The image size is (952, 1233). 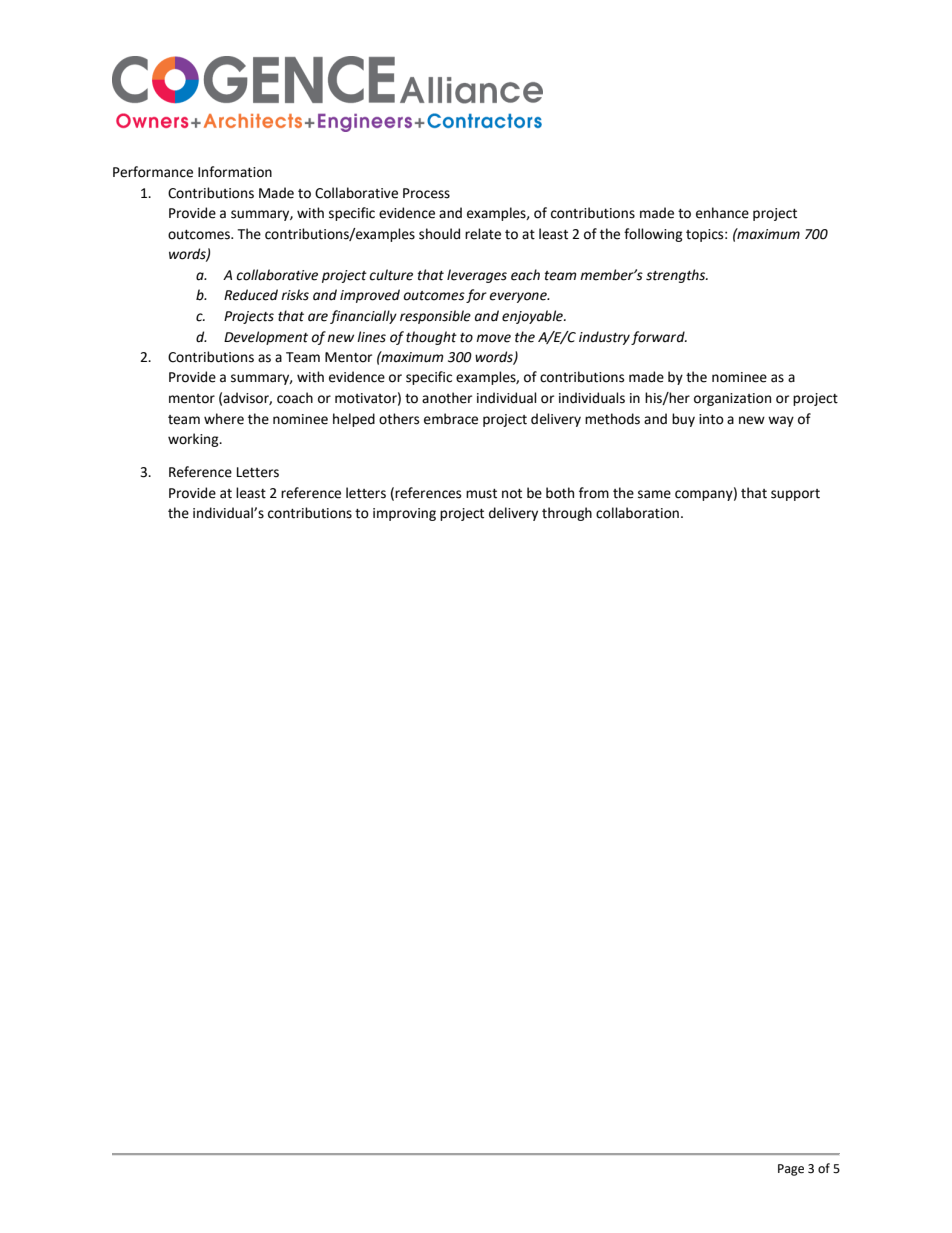 What do you see at coordinates (791, 1170) in the screenshot?
I see `Page` at bounding box center [791, 1170].
